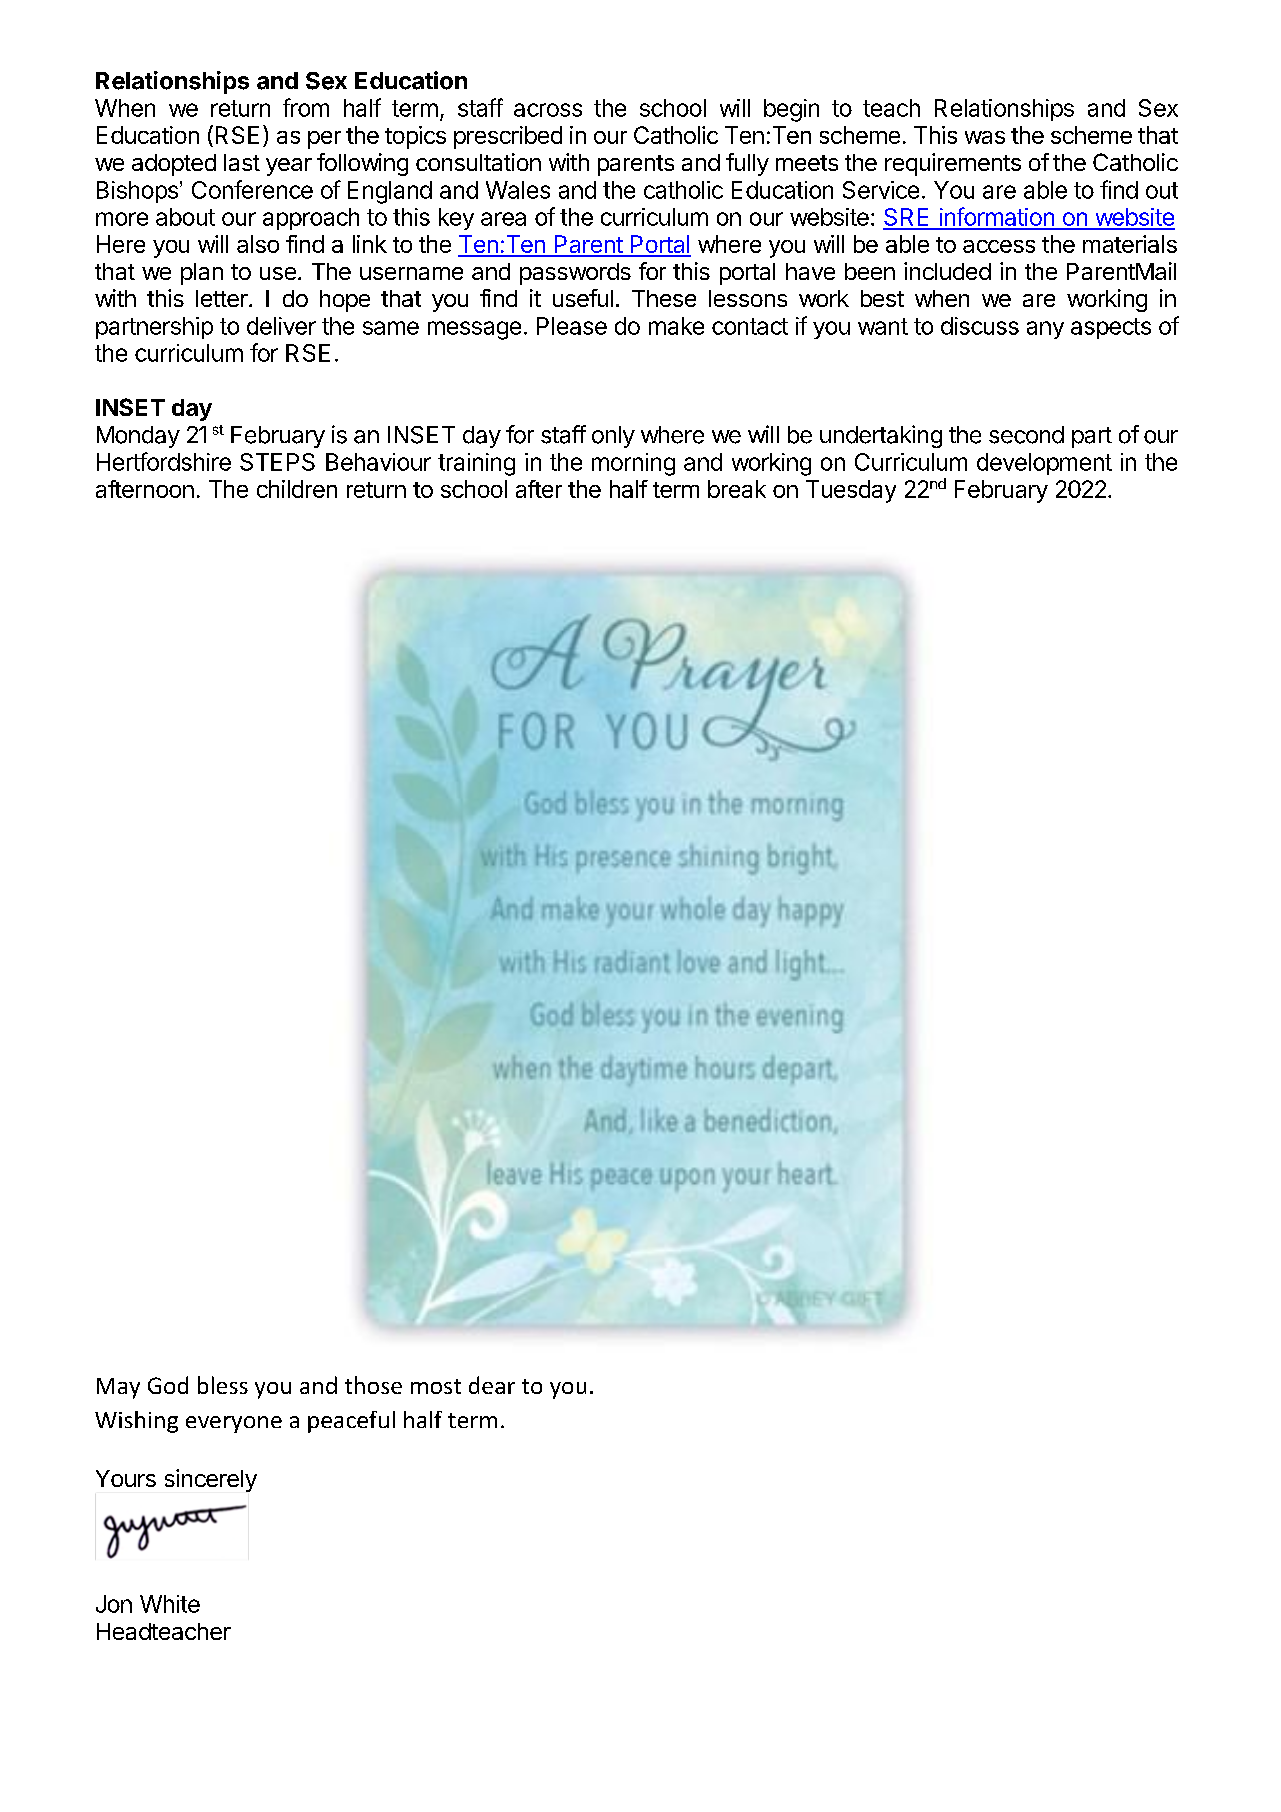  What do you see at coordinates (548, 110) in the page?
I see `across` at bounding box center [548, 110].
